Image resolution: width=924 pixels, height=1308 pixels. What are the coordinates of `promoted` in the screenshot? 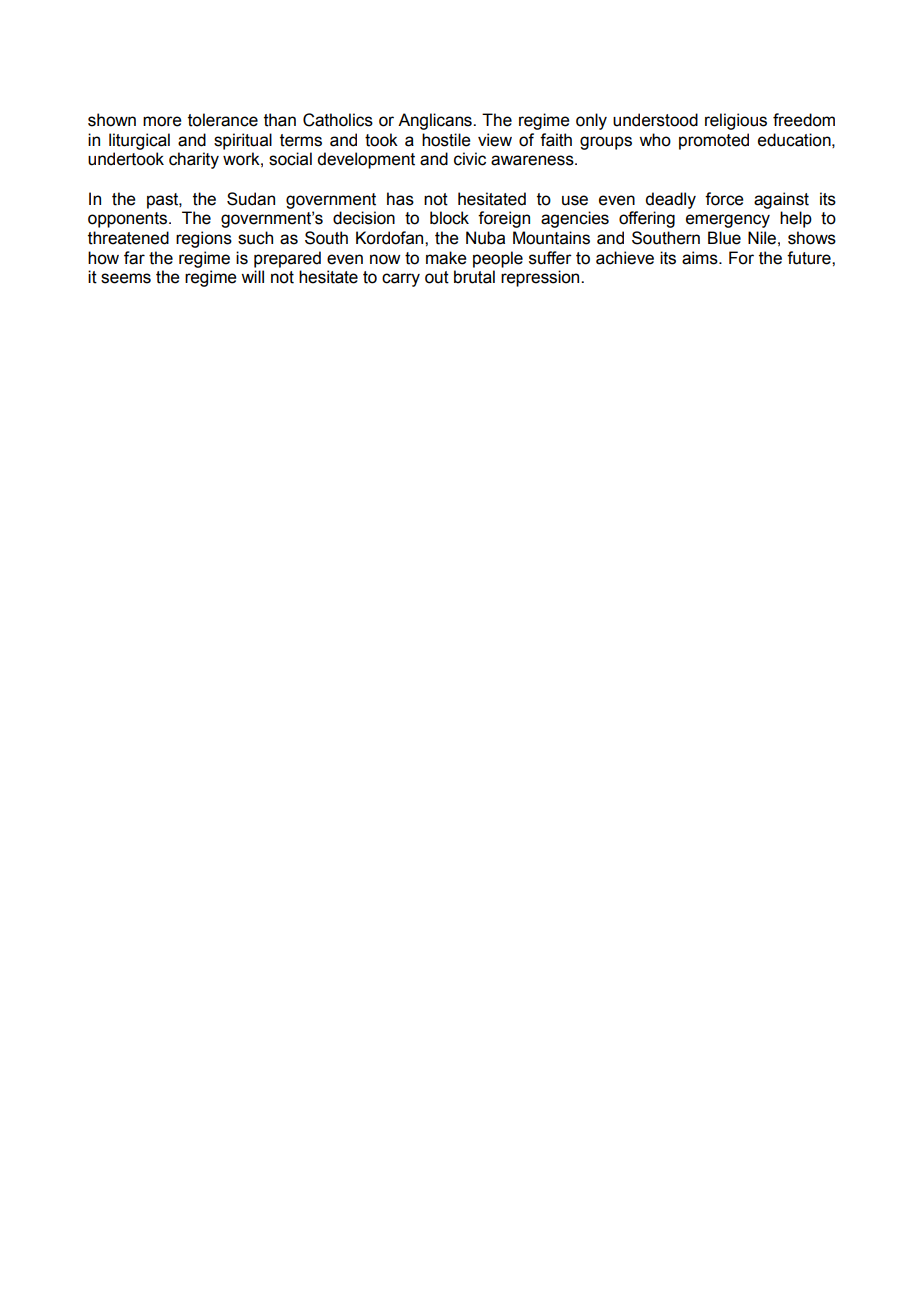 It's located at (714, 141).
